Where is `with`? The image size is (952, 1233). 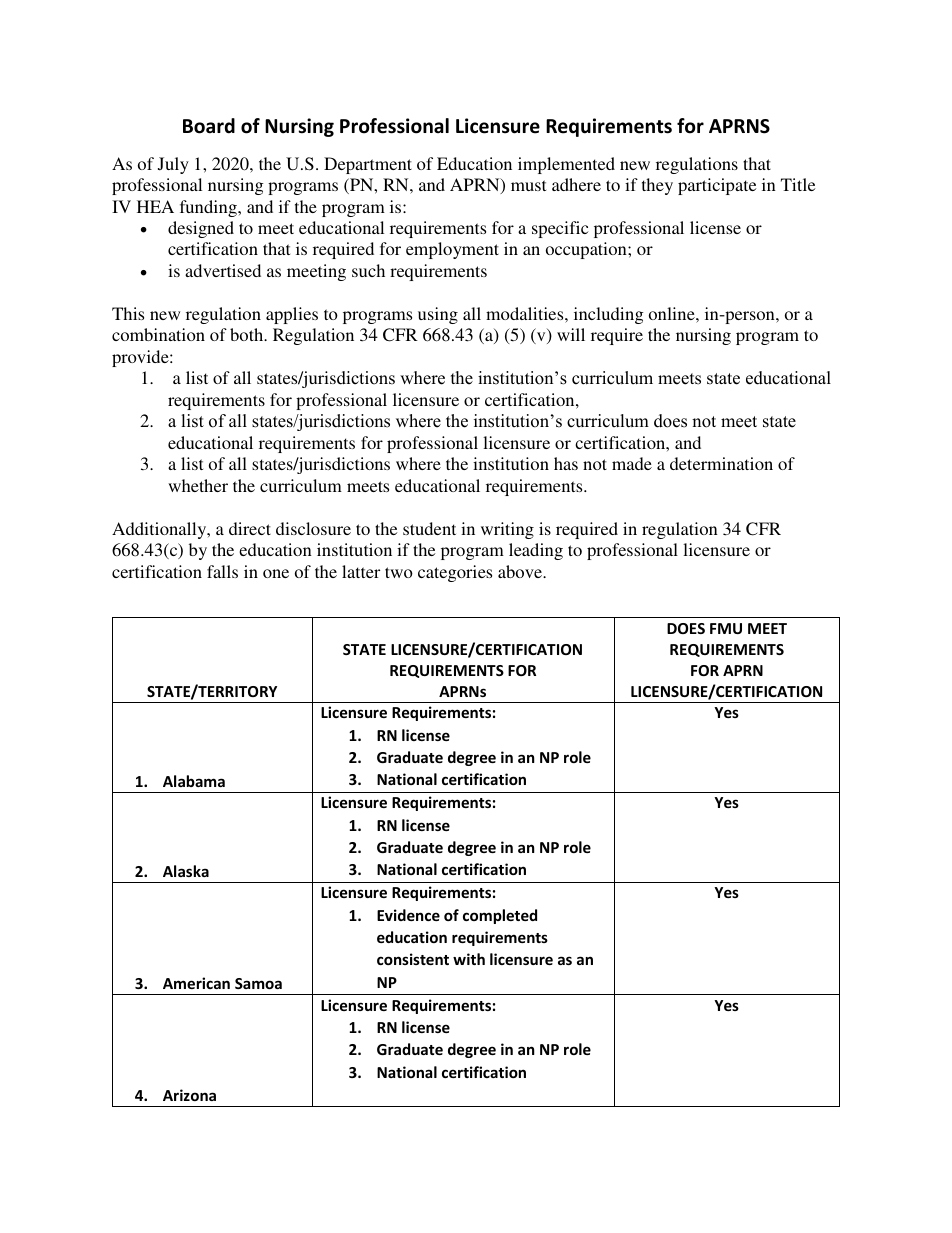 with is located at coordinates (469, 959).
